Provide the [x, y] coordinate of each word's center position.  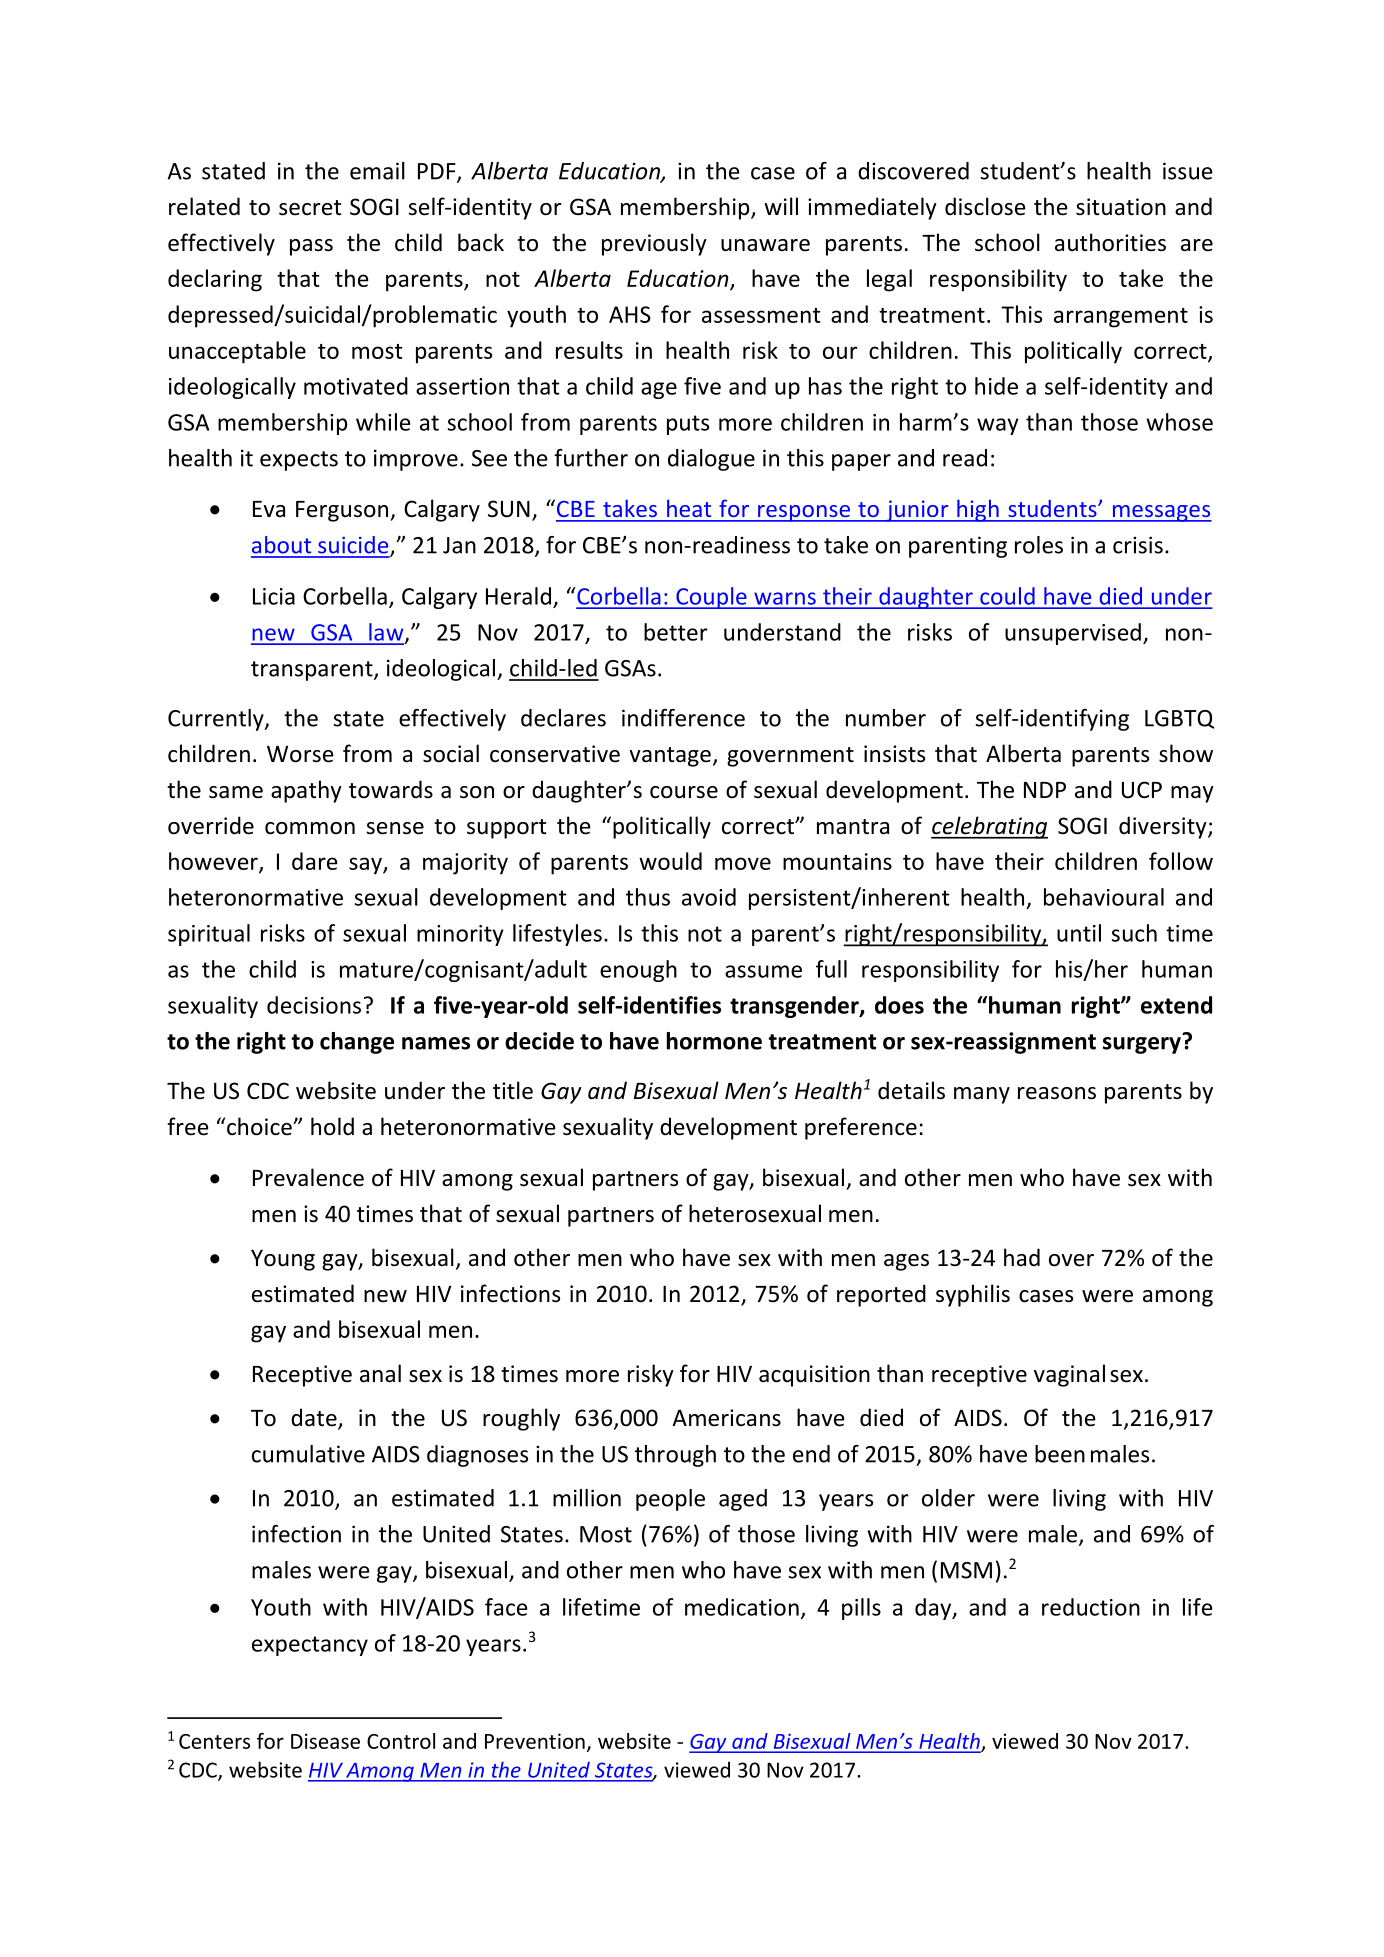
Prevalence [308, 1177]
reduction [1091, 1607]
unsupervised [1073, 634]
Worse [300, 754]
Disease [325, 1741]
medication [742, 1607]
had [1022, 1257]
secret [310, 208]
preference [861, 1128]
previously [654, 244]
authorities [1110, 242]
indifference [683, 718]
